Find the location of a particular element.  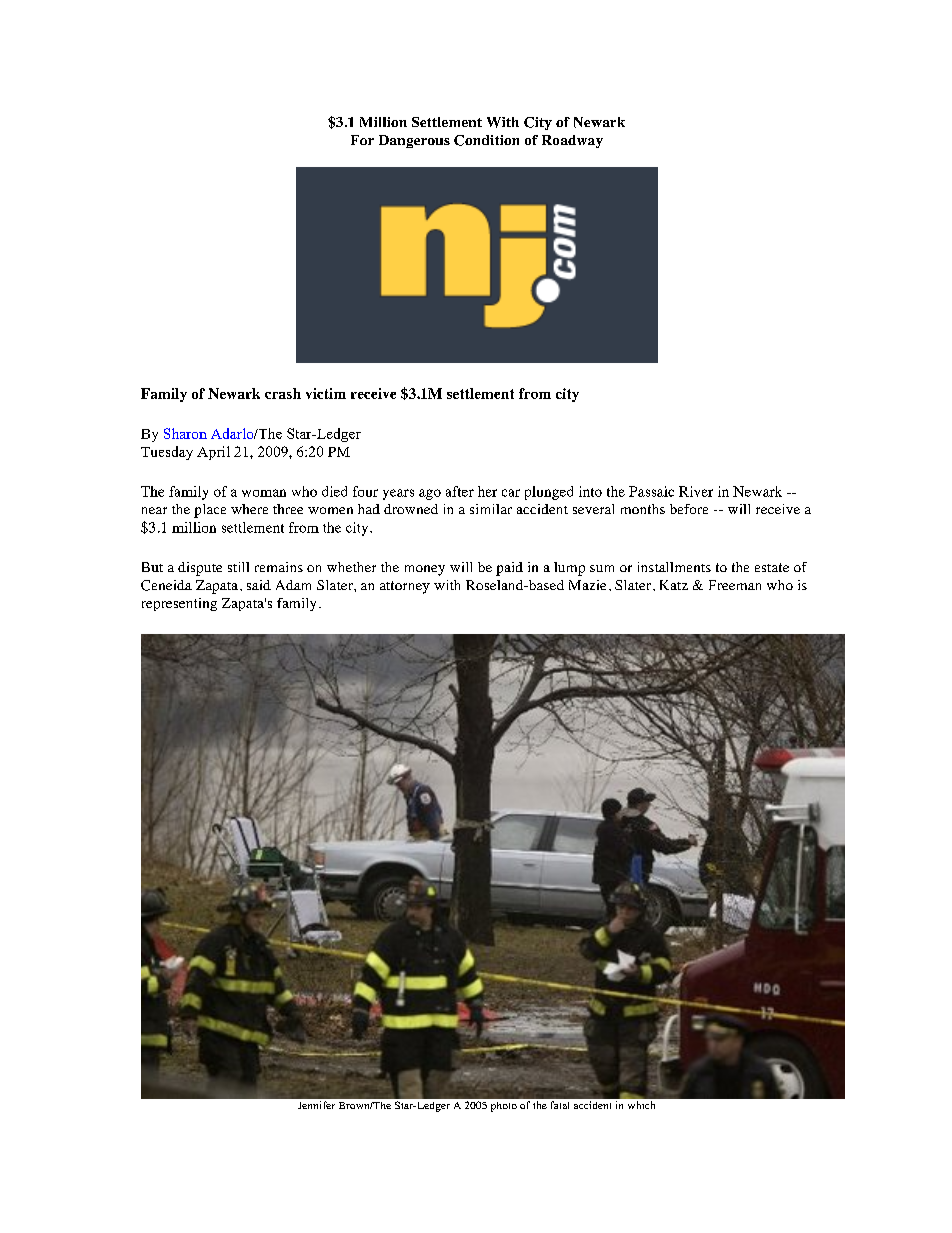

said is located at coordinates (259, 585).
